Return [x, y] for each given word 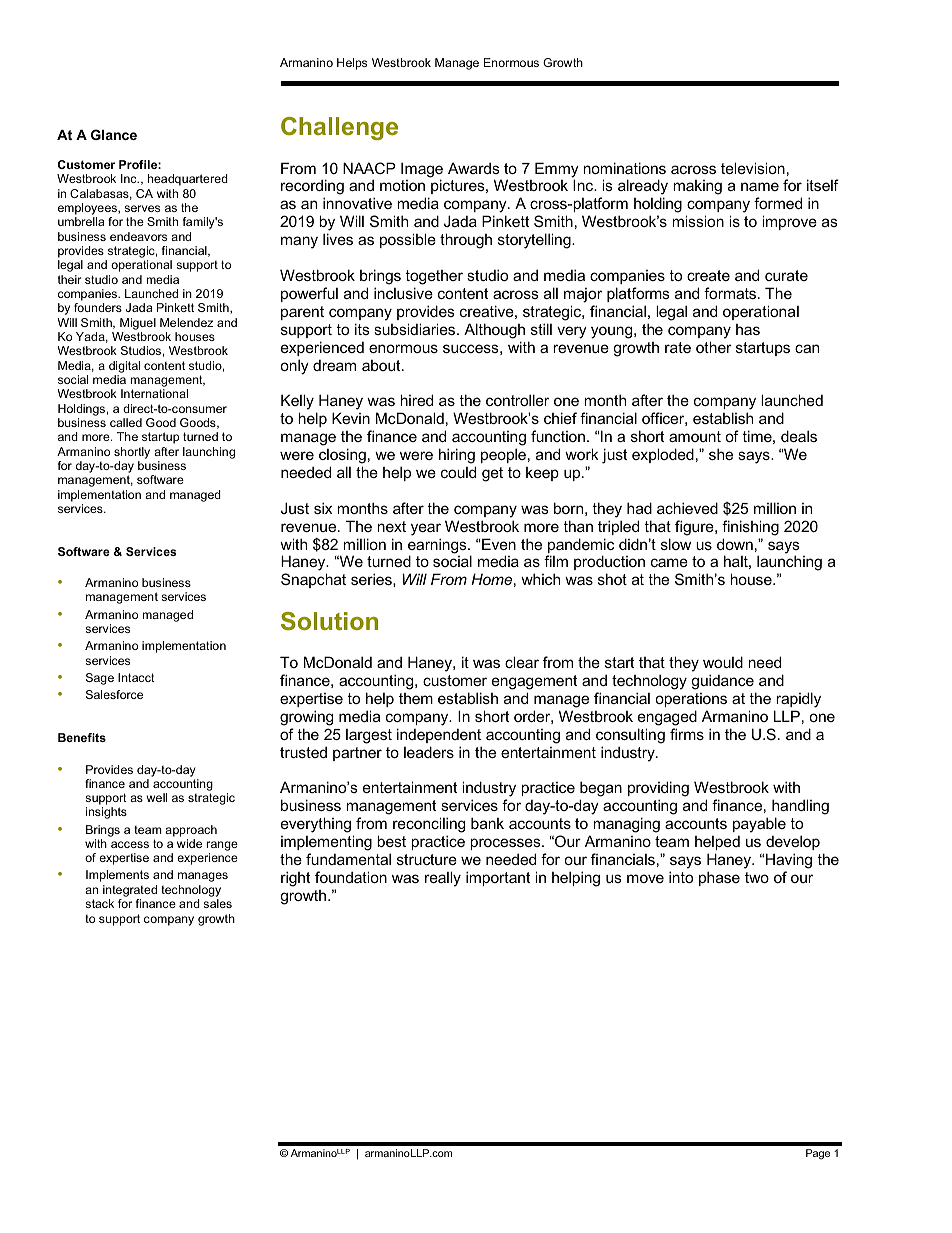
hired [416, 400]
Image [422, 171]
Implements [117, 876]
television [753, 168]
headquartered [188, 180]
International [154, 393]
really [443, 879]
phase [719, 878]
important [498, 878]
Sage [100, 679]
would [723, 662]
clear [522, 662]
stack [99, 903]
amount [695, 436]
